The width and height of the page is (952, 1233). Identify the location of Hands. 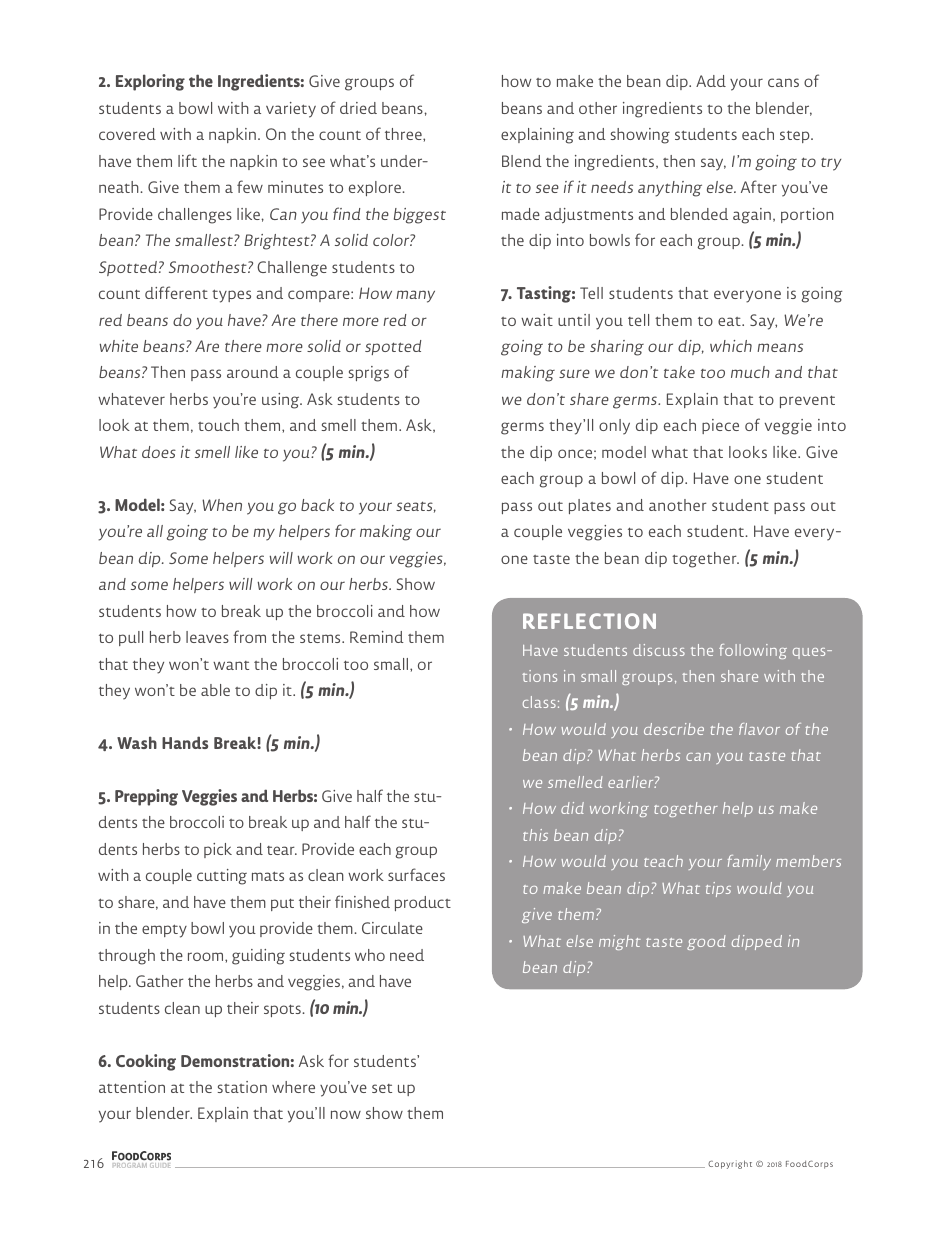
(185, 742).
